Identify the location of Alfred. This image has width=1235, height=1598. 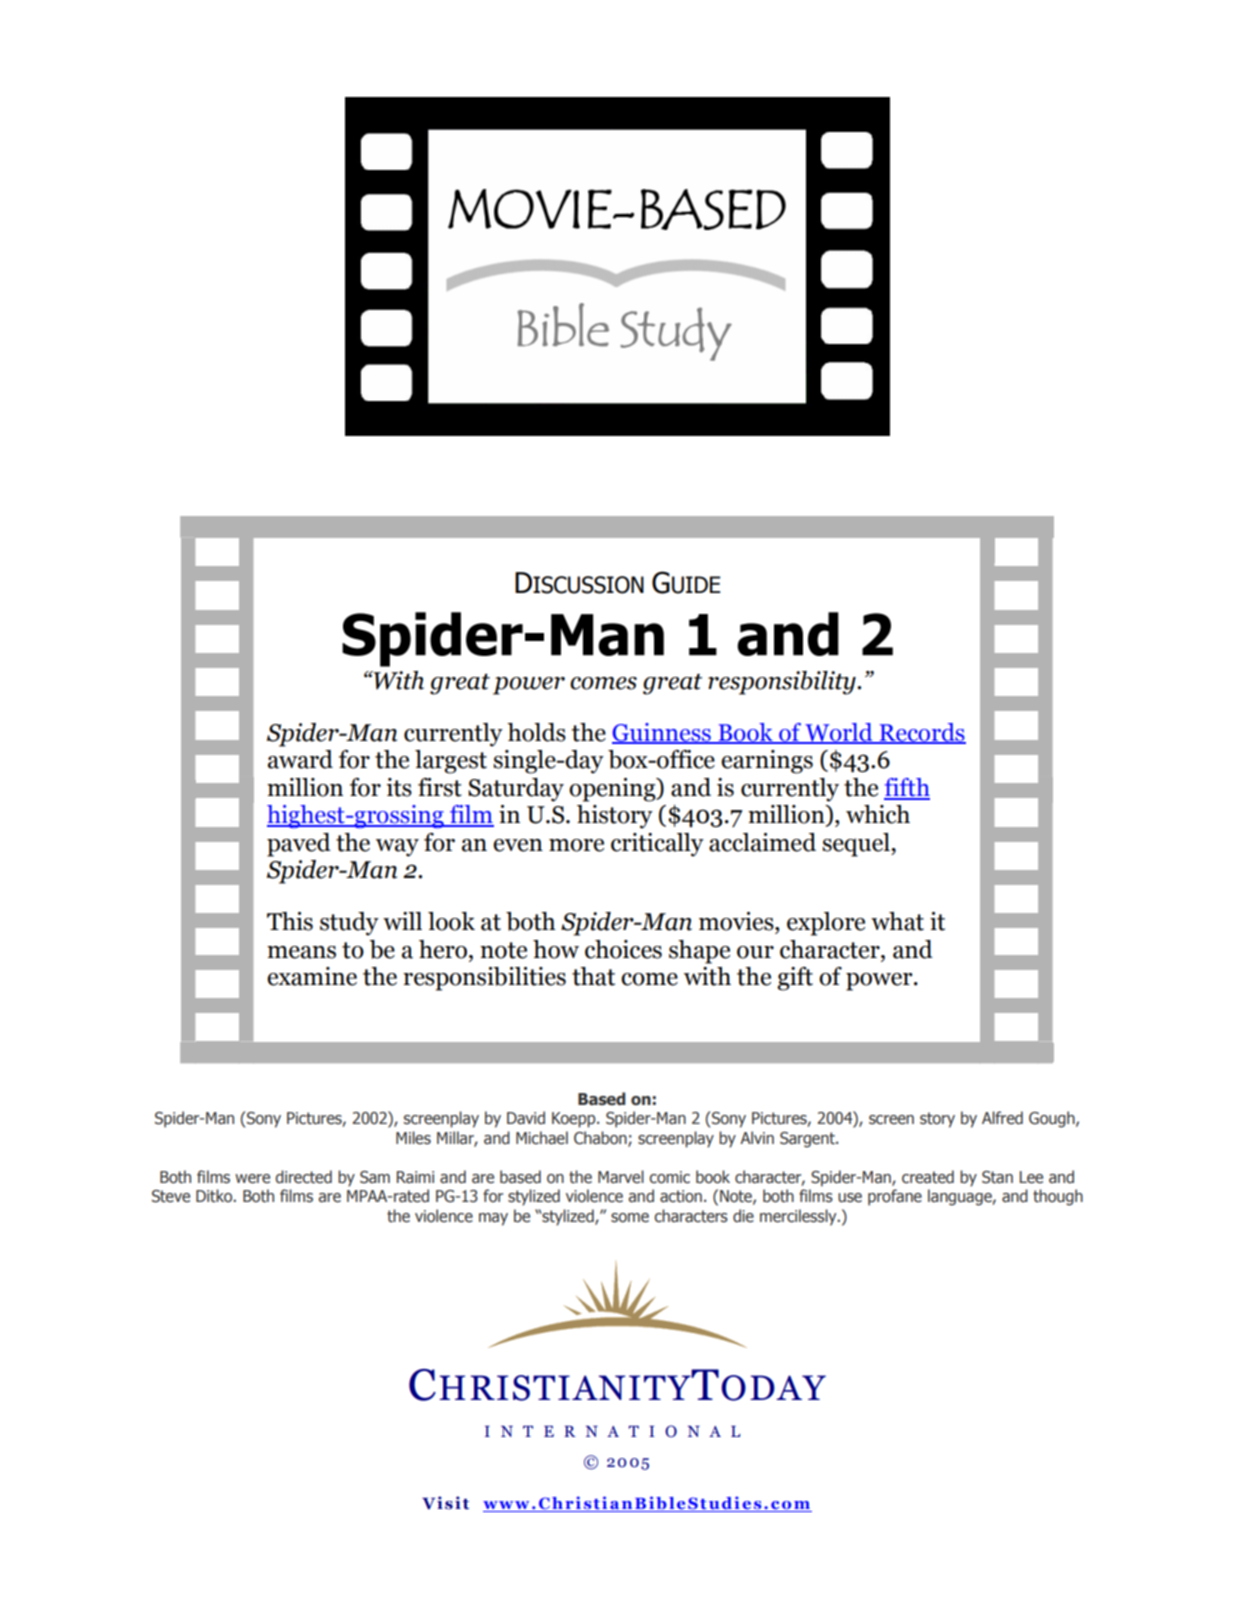
(1002, 1118).
